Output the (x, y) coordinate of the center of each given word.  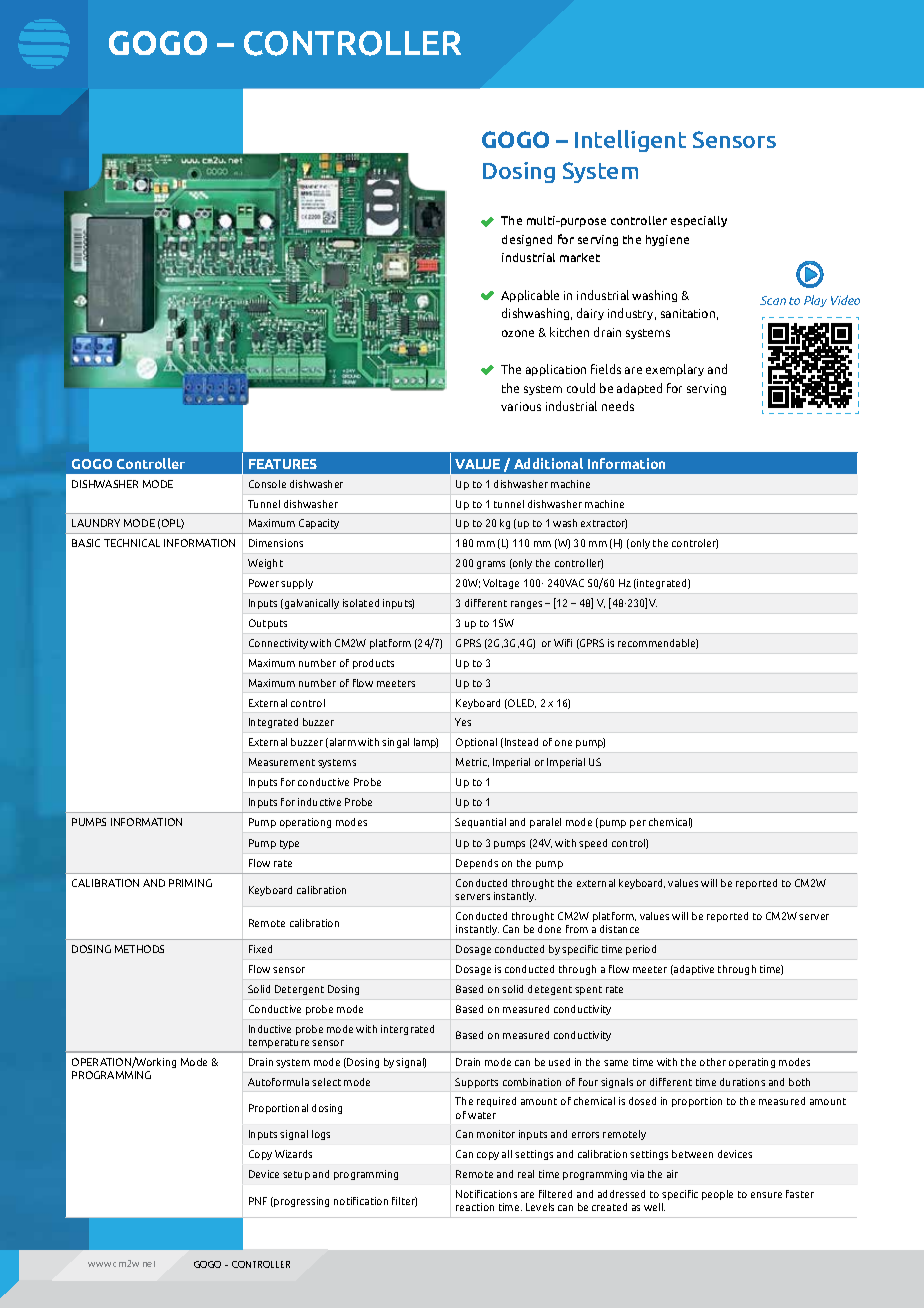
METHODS (139, 949)
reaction (475, 1207)
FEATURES (283, 464)
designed (527, 240)
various (521, 406)
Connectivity (278, 644)
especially (699, 221)
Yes (463, 722)
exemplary (675, 370)
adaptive (693, 970)
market (580, 257)
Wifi (563, 643)
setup (296, 1175)
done (549, 929)
